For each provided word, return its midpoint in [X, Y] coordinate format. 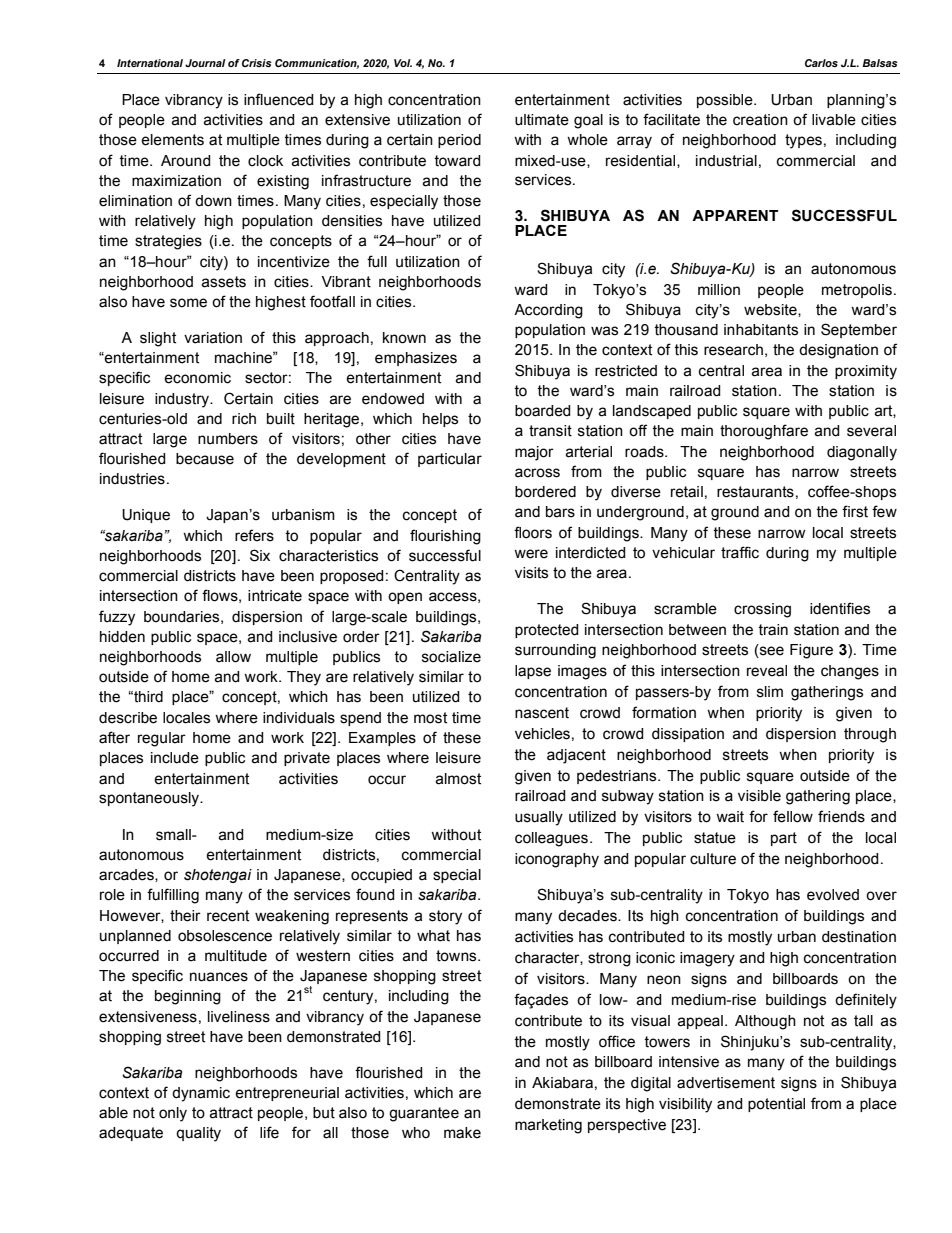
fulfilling [173, 896]
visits [531, 573]
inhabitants [761, 330]
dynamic [201, 1094]
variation [213, 338]
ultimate [542, 120]
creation [760, 120]
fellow [793, 816]
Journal [205, 63]
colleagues [551, 839]
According [548, 311]
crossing [762, 610]
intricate [275, 596]
